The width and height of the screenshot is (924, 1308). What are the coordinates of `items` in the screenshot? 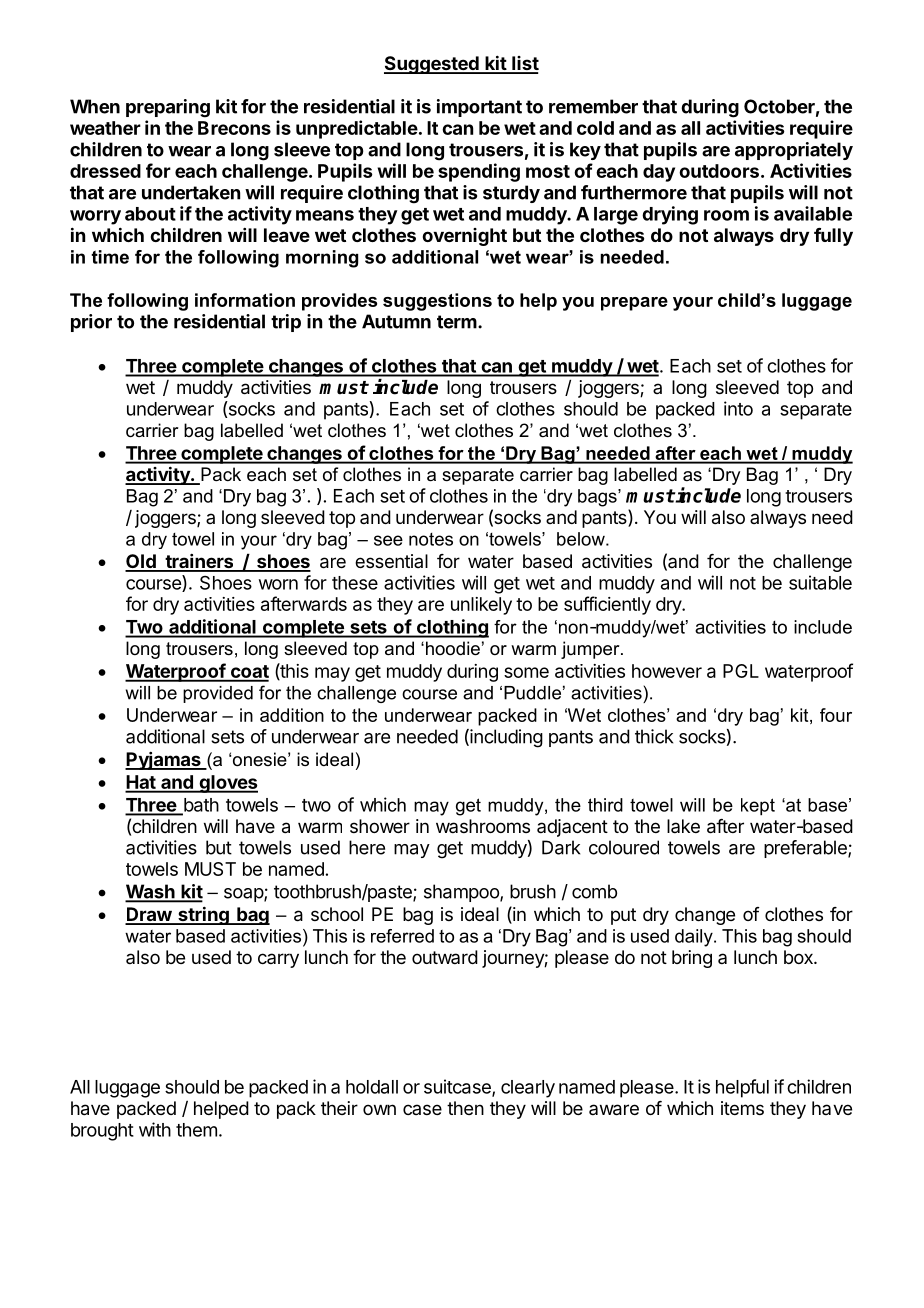 It's located at (742, 1108).
